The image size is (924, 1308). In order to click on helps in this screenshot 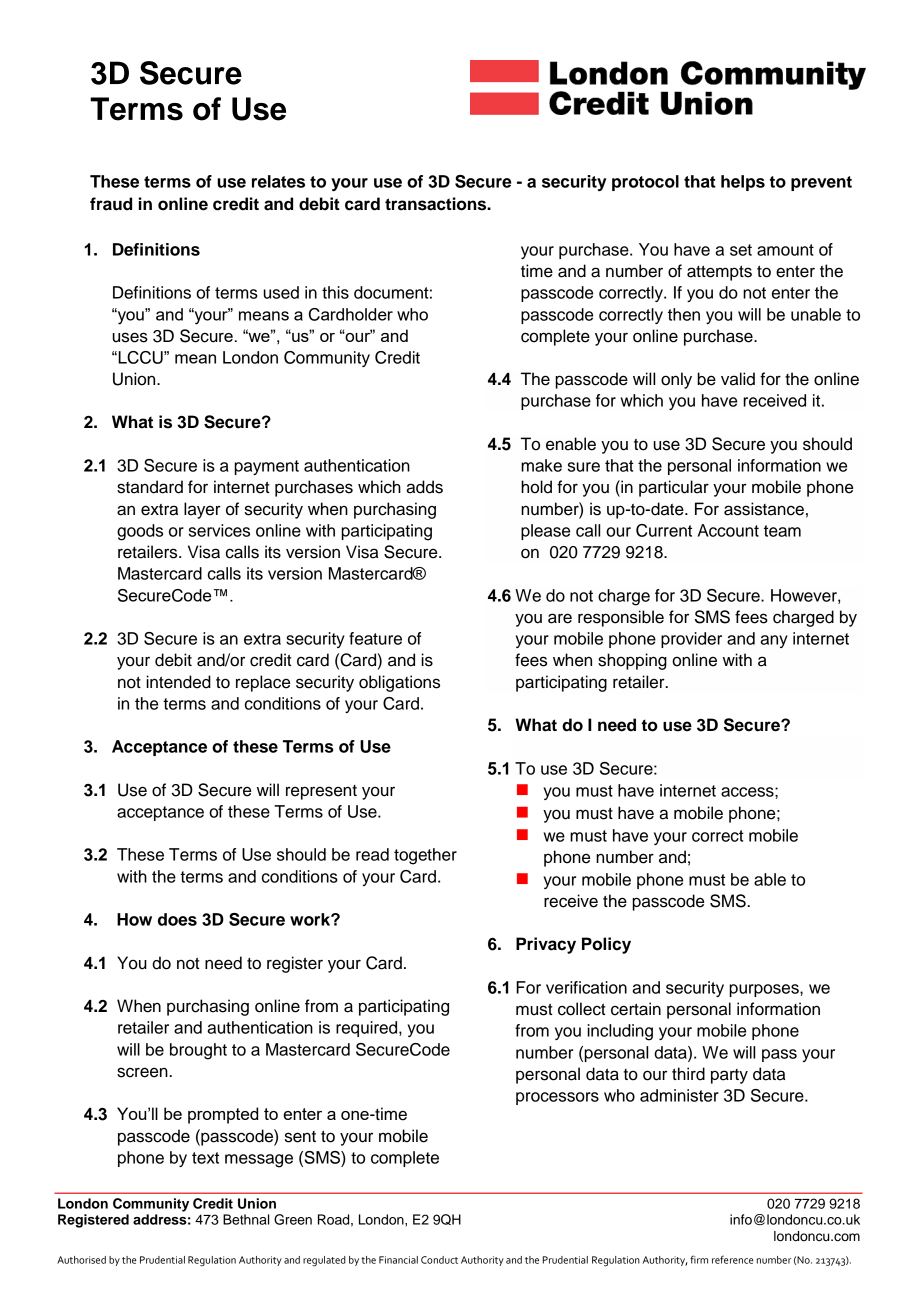, I will do `click(743, 183)`.
